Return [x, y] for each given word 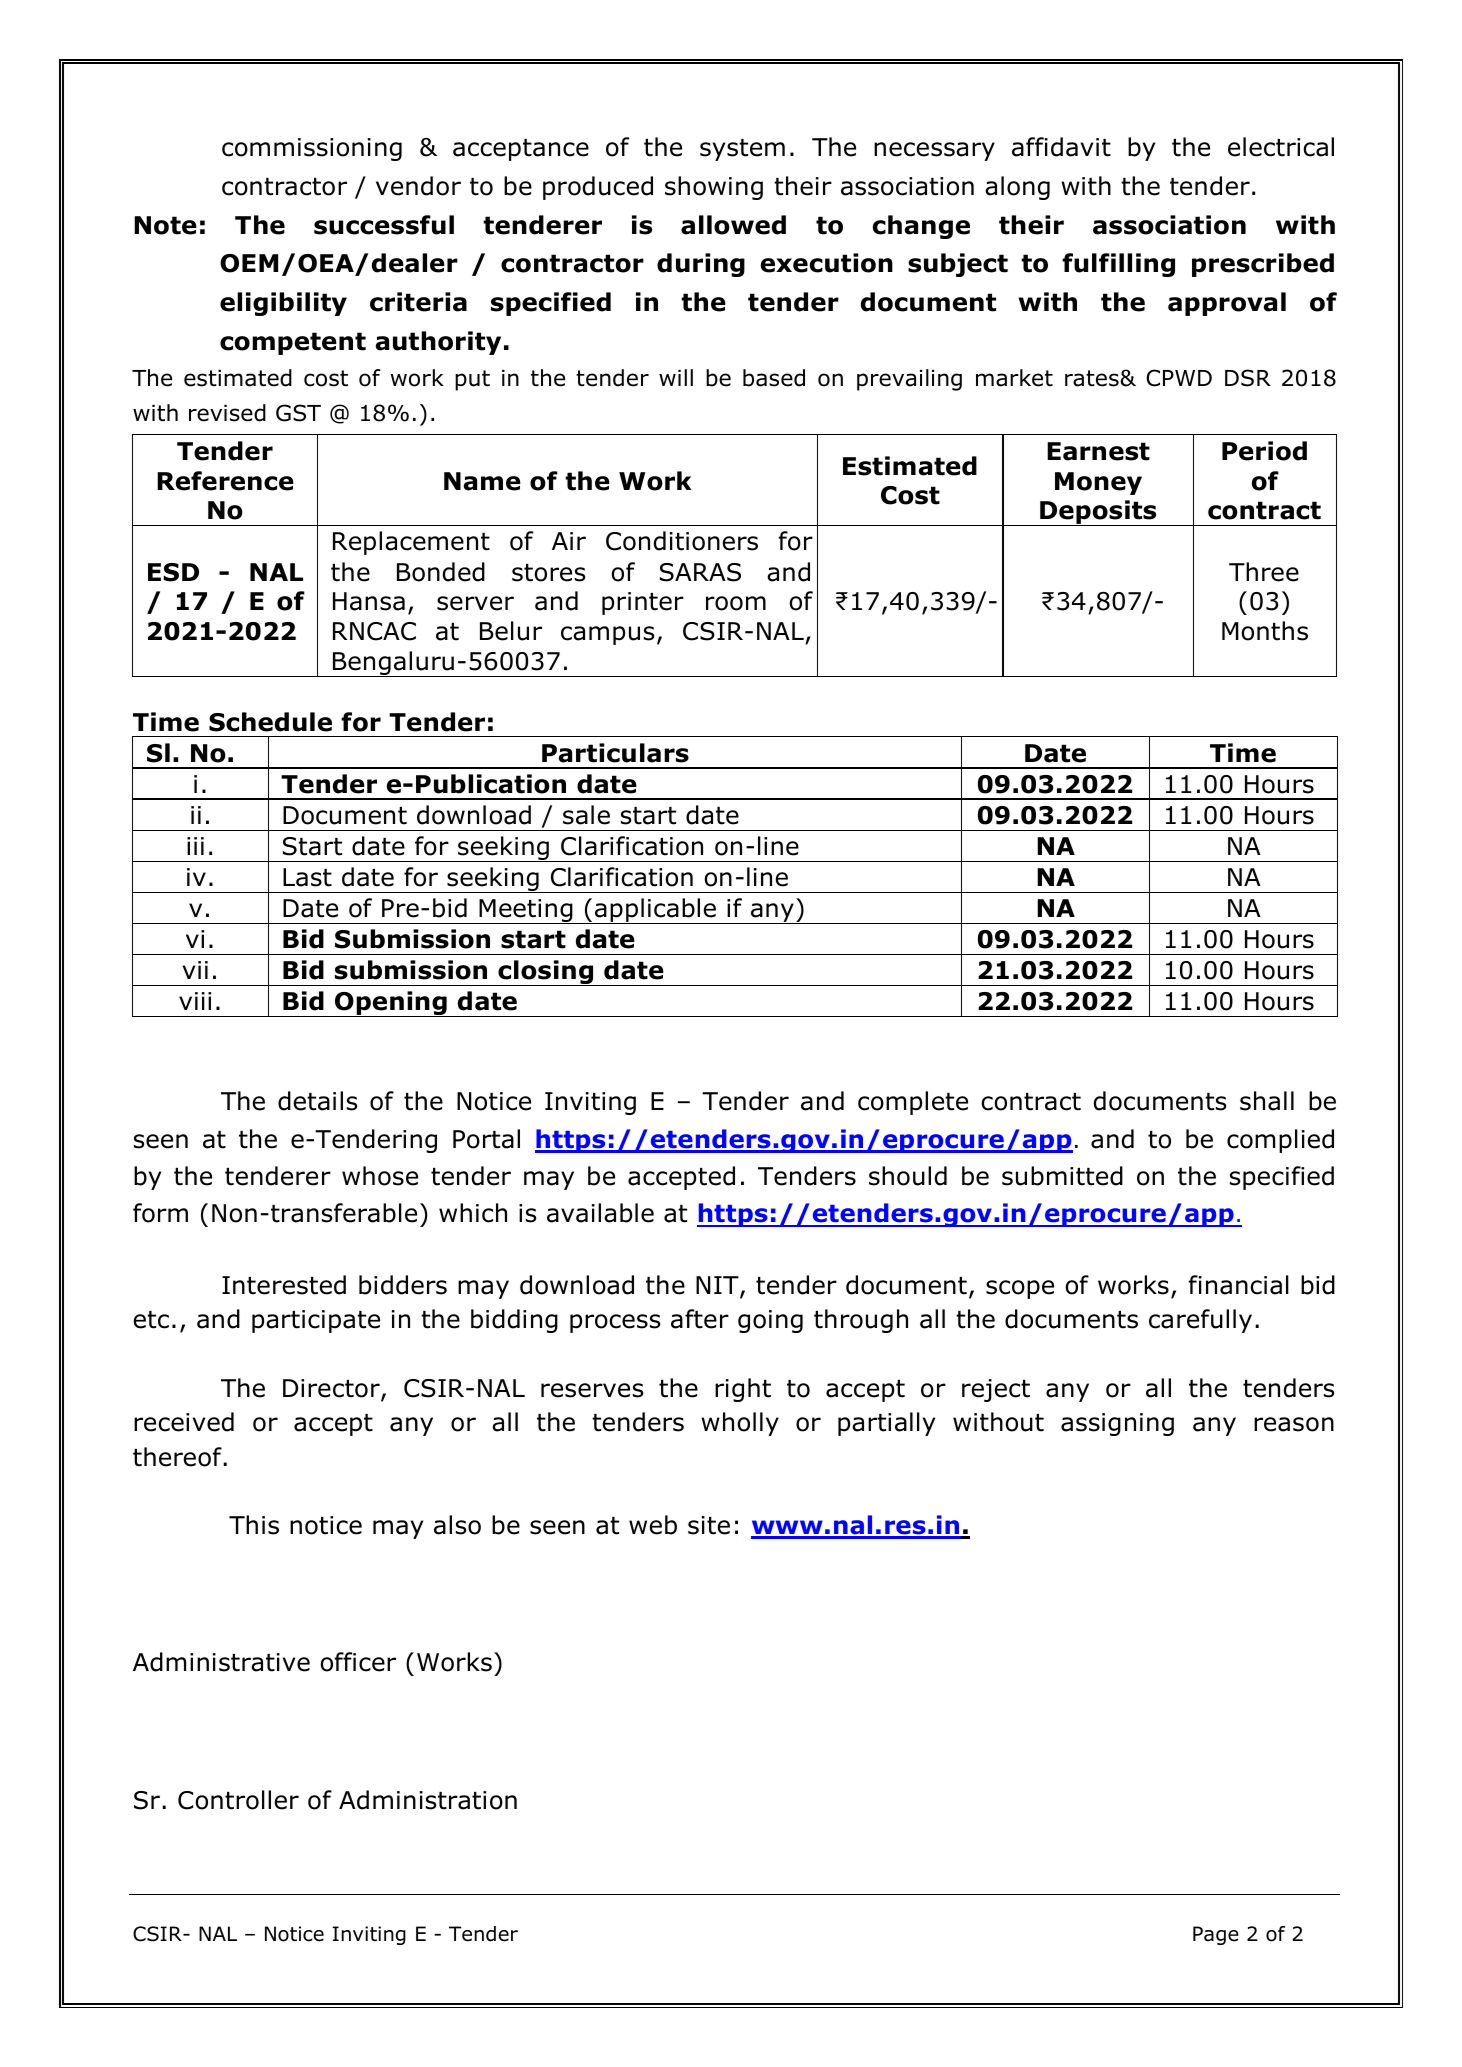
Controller [238, 1800]
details [318, 1101]
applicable [655, 911]
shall [1267, 1101]
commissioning [312, 149]
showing [714, 188]
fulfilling [1118, 265]
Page [1216, 1935]
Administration [428, 1800]
